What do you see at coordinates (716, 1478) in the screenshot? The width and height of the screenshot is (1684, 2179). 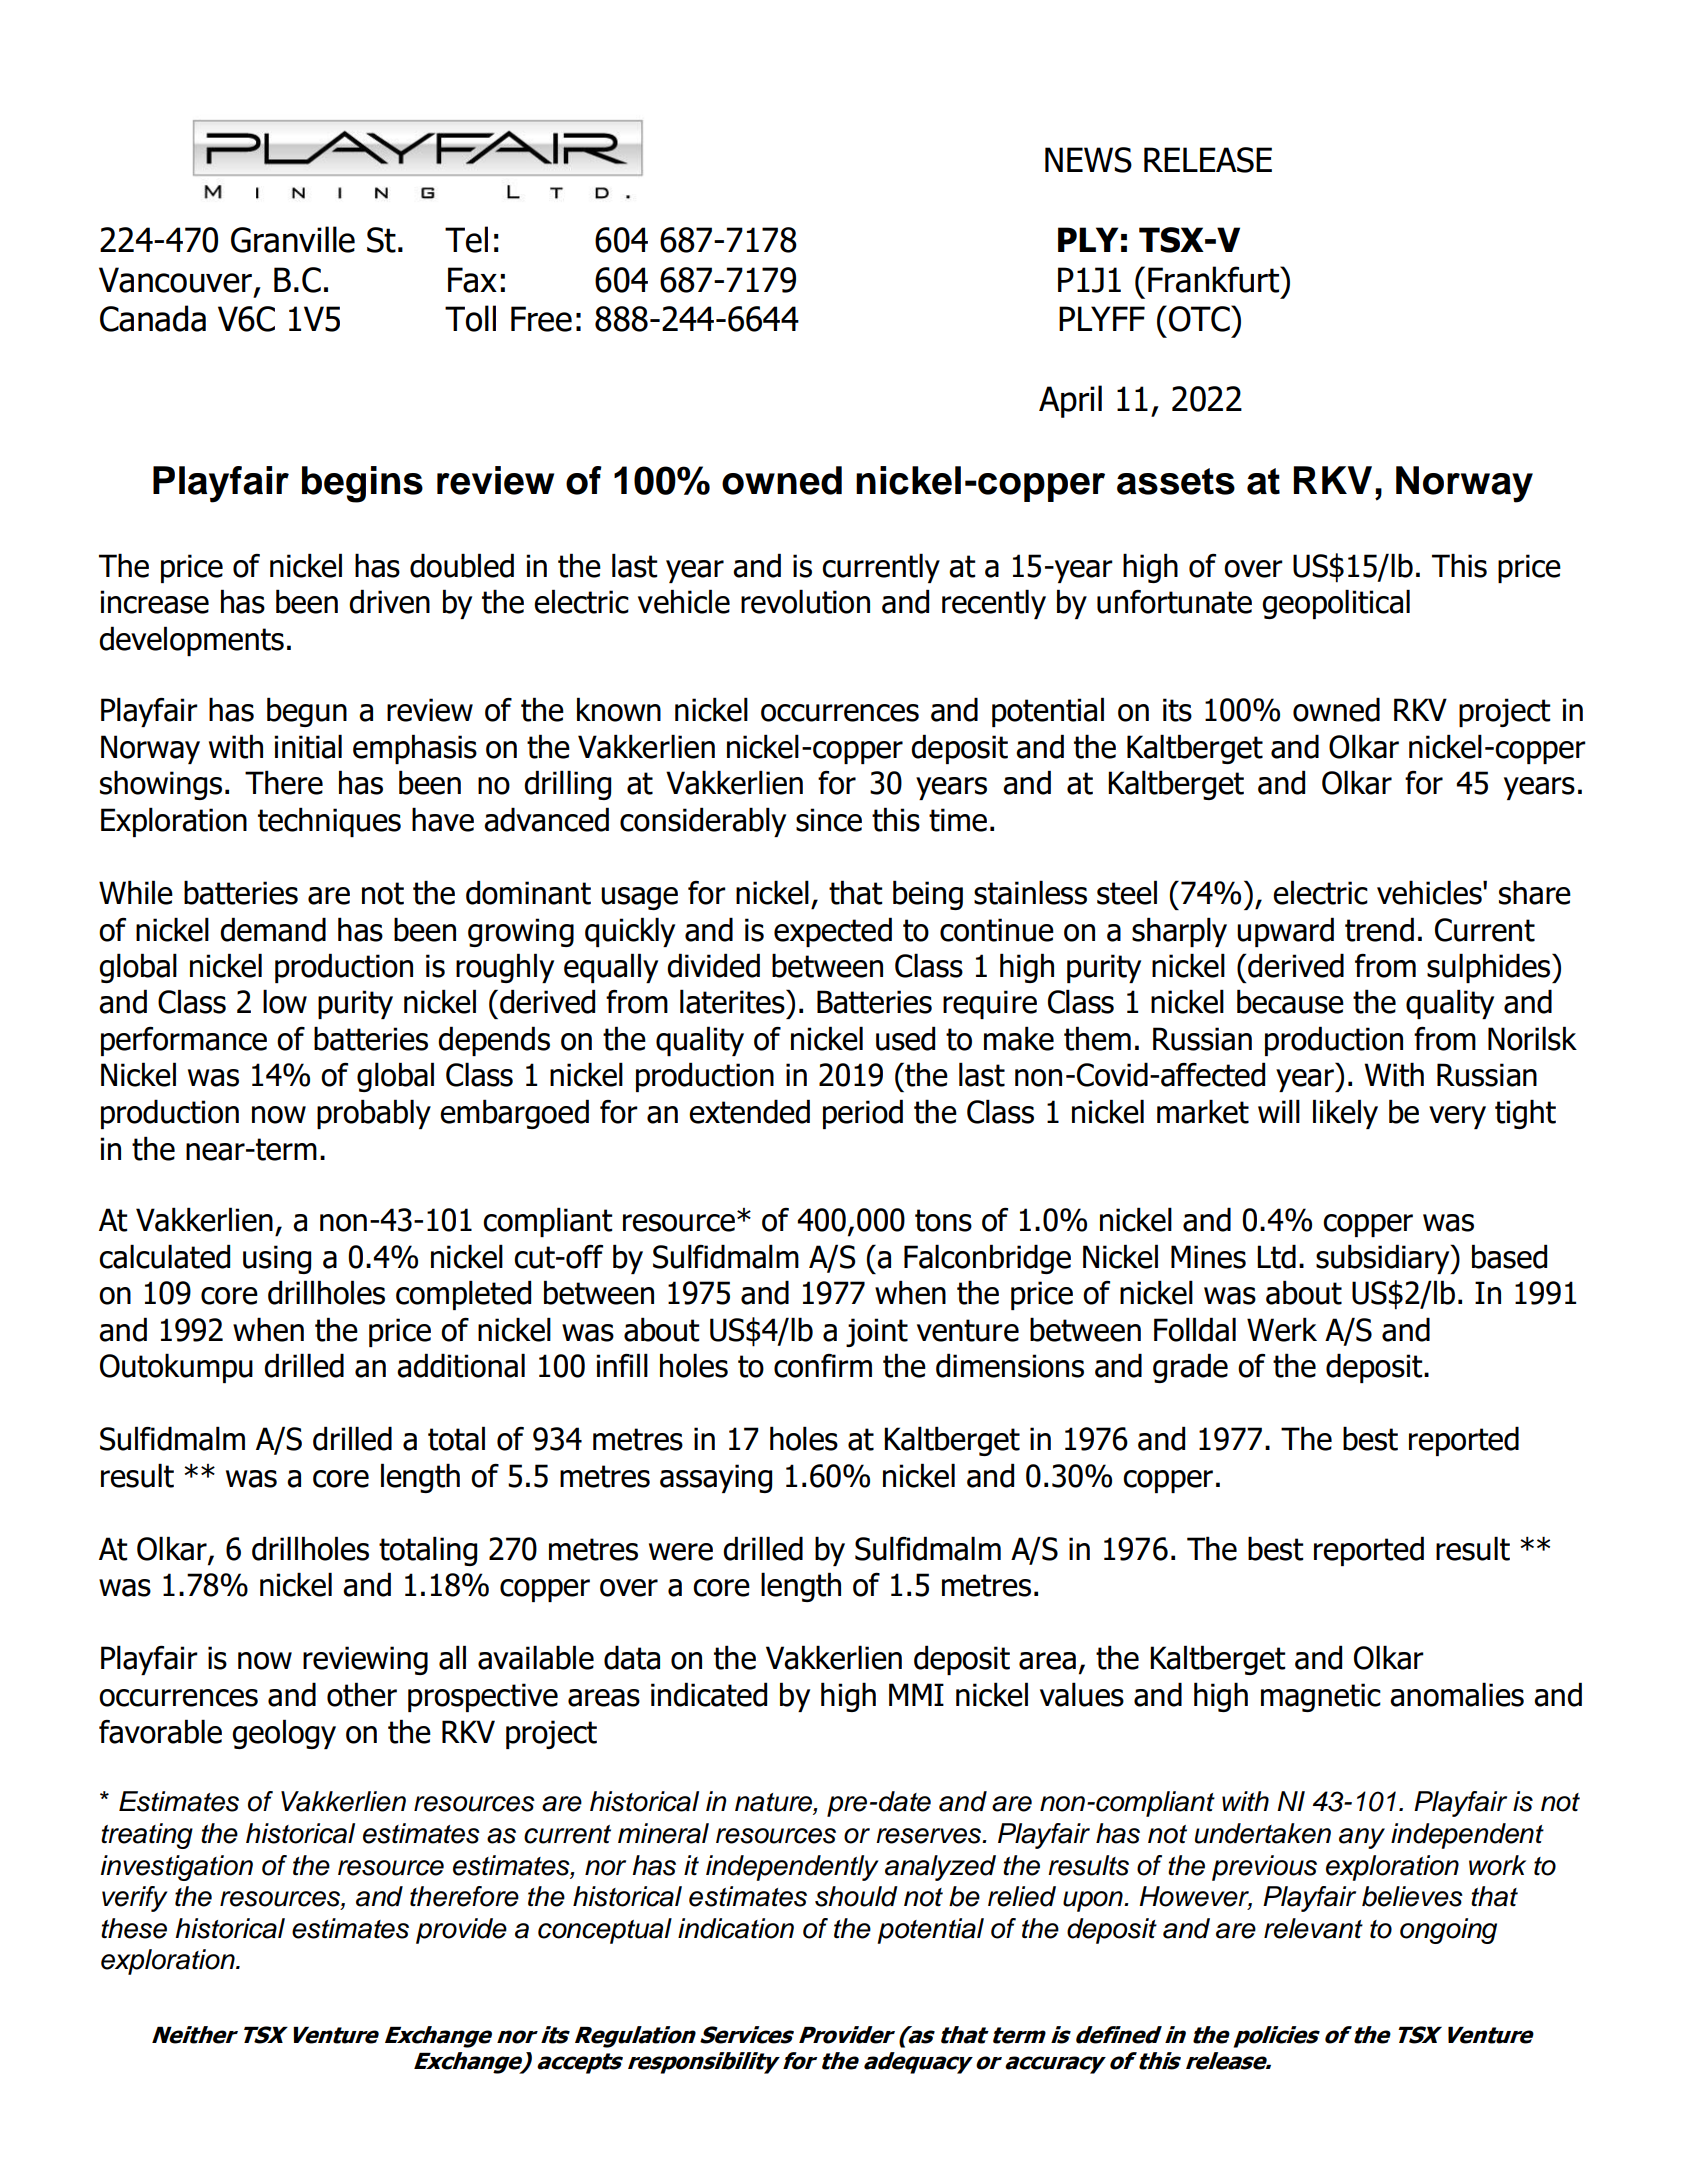 I see `assaying` at bounding box center [716, 1478].
